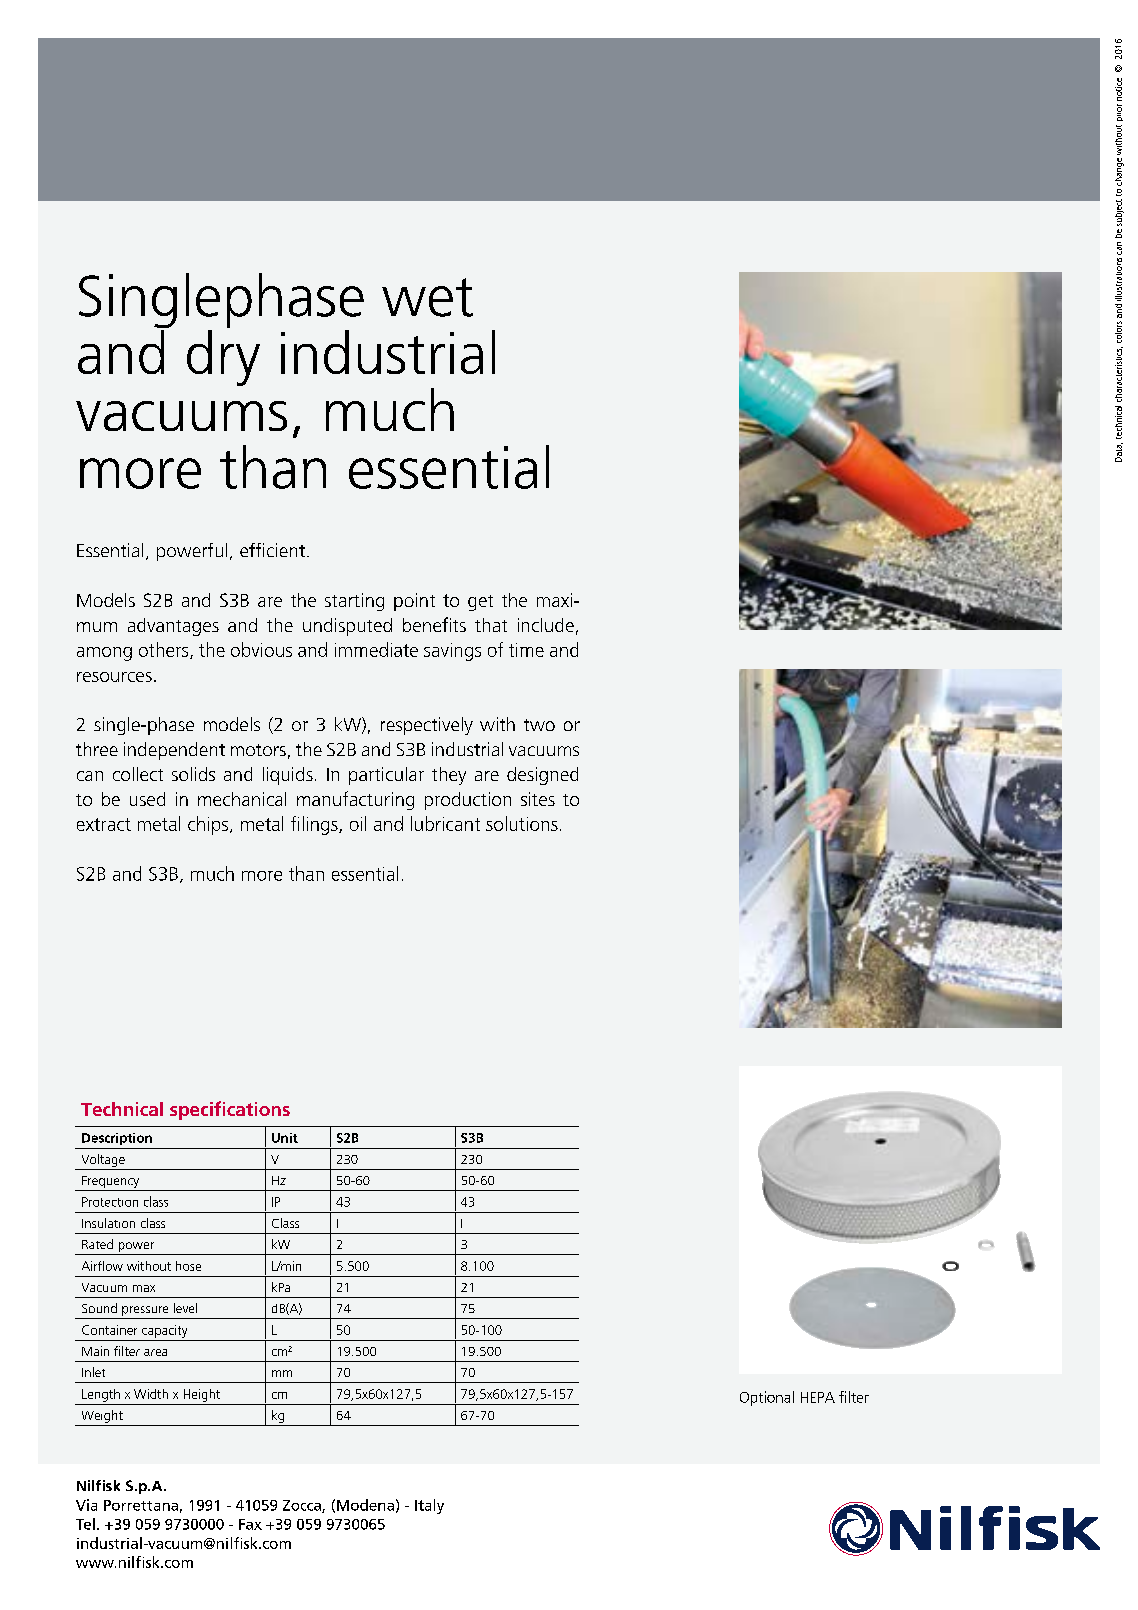 The width and height of the document is (1138, 1610). Describe the element at coordinates (250, 1524) in the document. I see `Fax` at that location.
